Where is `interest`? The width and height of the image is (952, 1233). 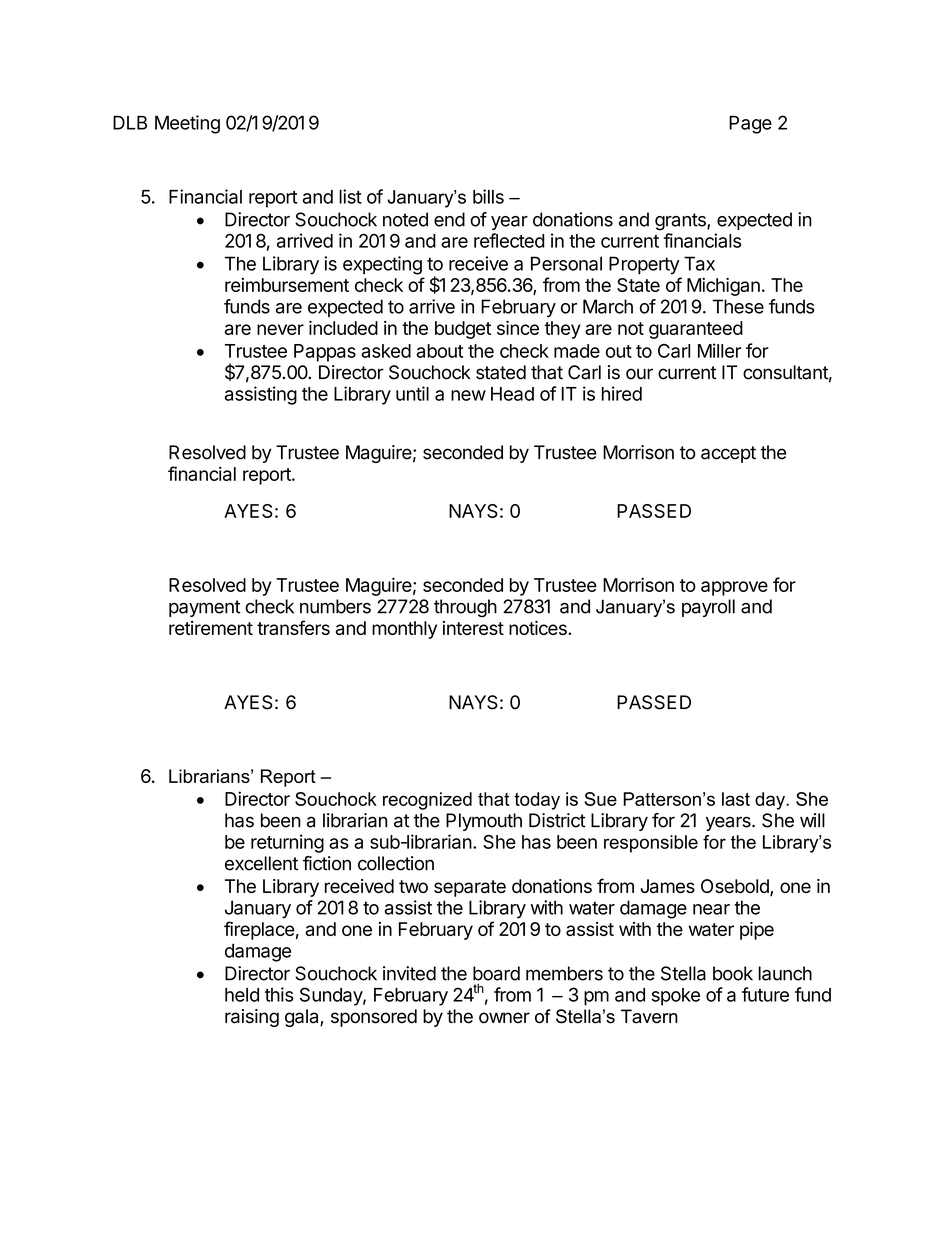
interest is located at coordinates (473, 628).
